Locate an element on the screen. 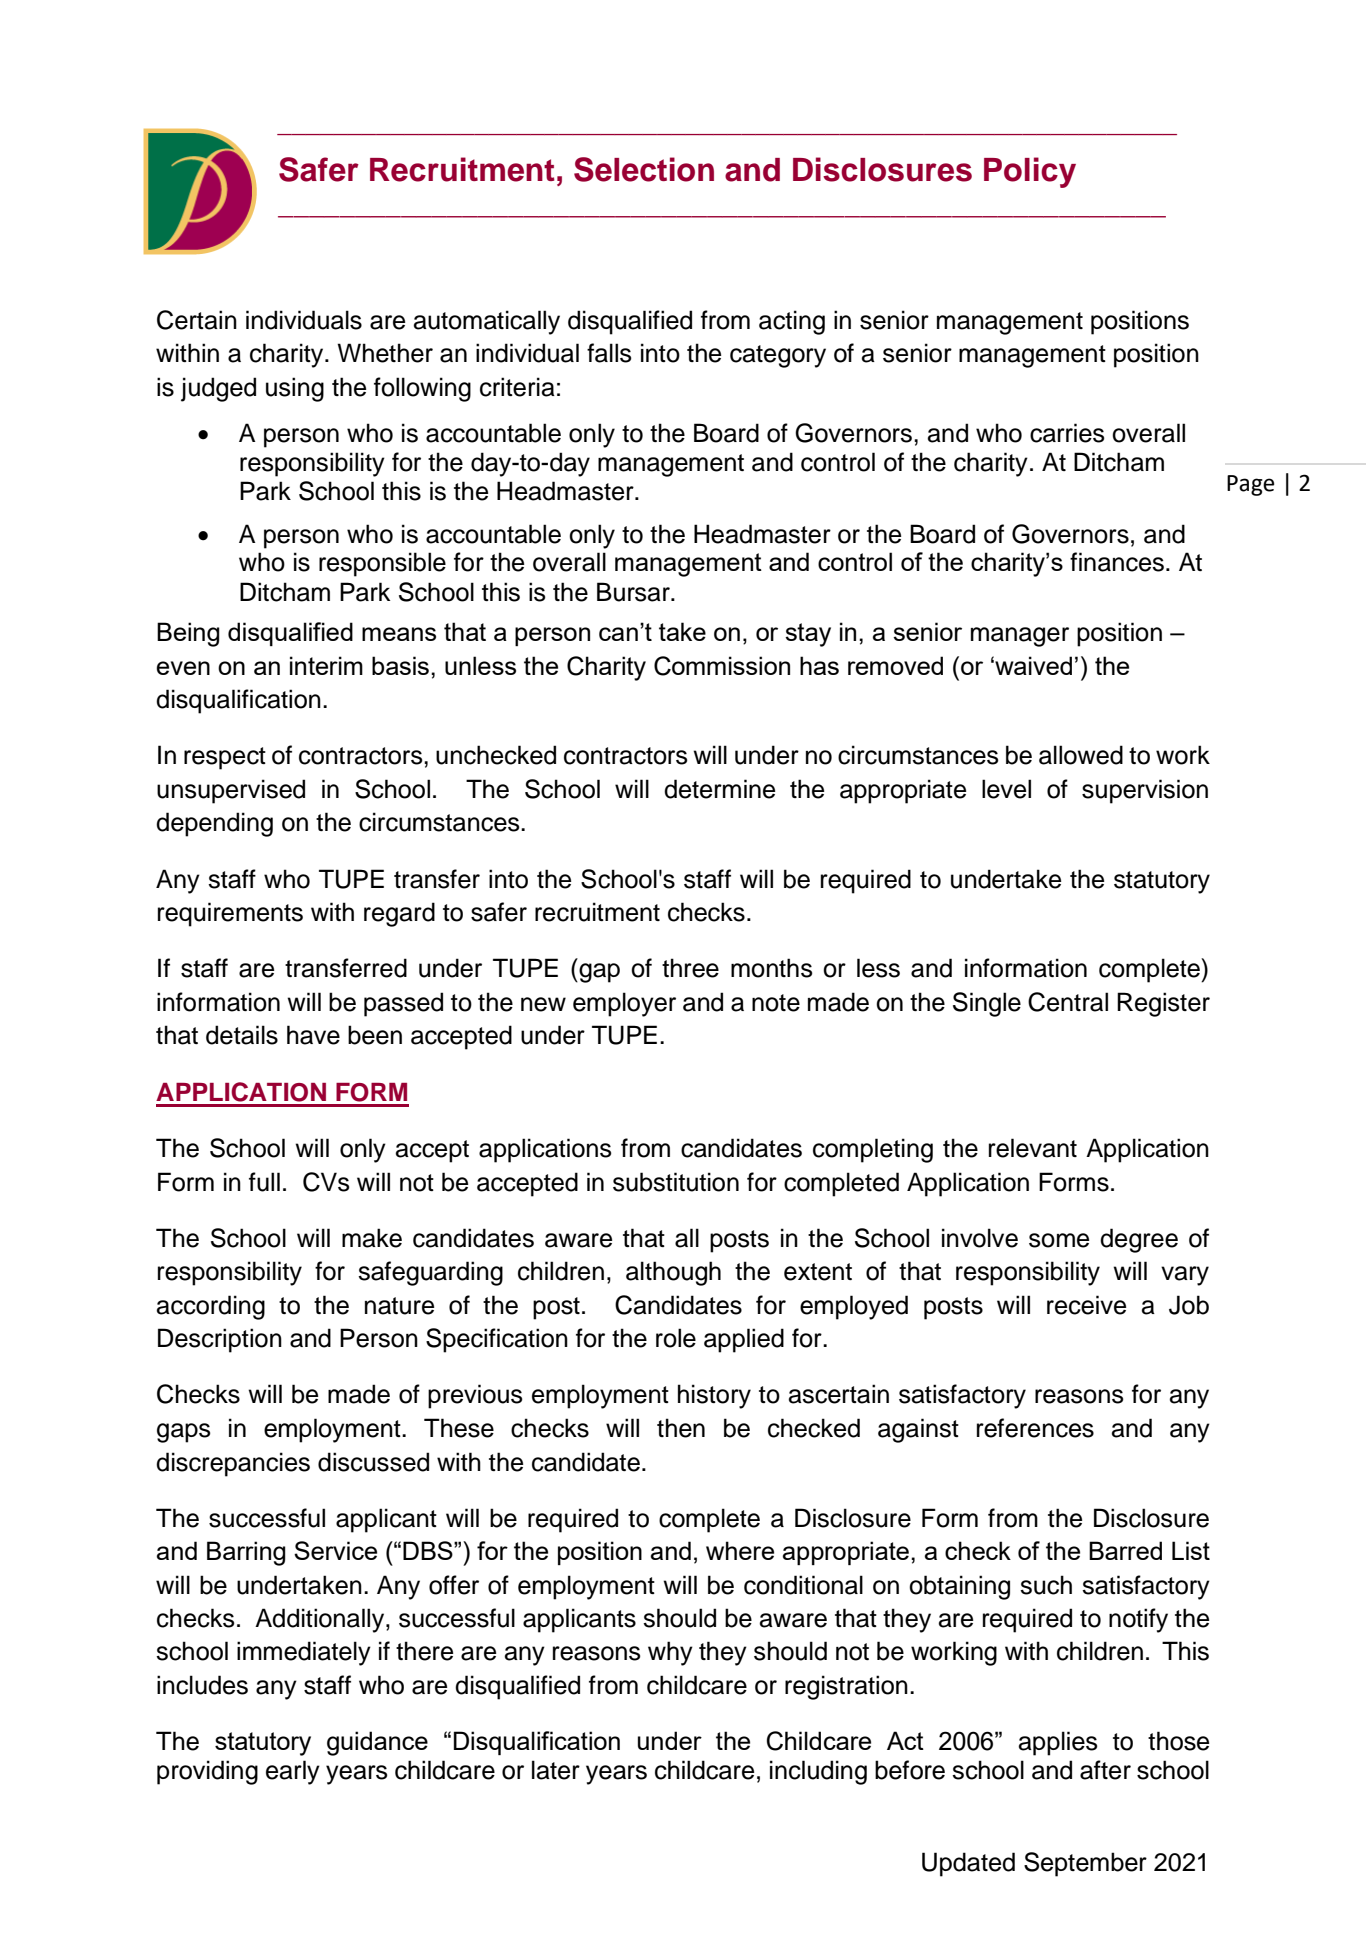 This screenshot has width=1366, height=1934. Whether is located at coordinates (385, 353).
